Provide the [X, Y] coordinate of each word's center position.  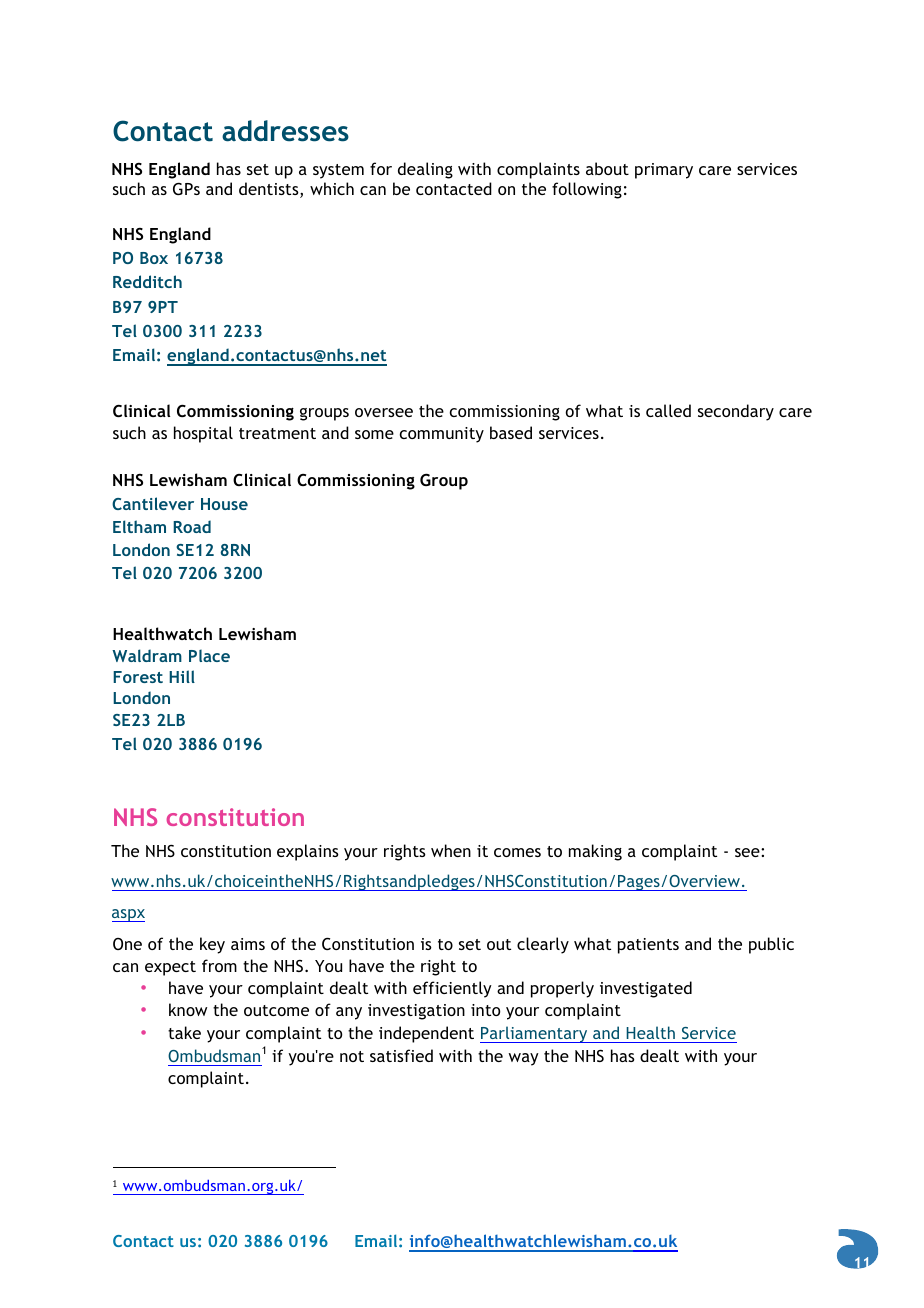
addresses [285, 131]
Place [209, 655]
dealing [425, 170]
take [184, 1032]
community [442, 435]
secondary [736, 412]
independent [426, 1034]
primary [664, 171]
